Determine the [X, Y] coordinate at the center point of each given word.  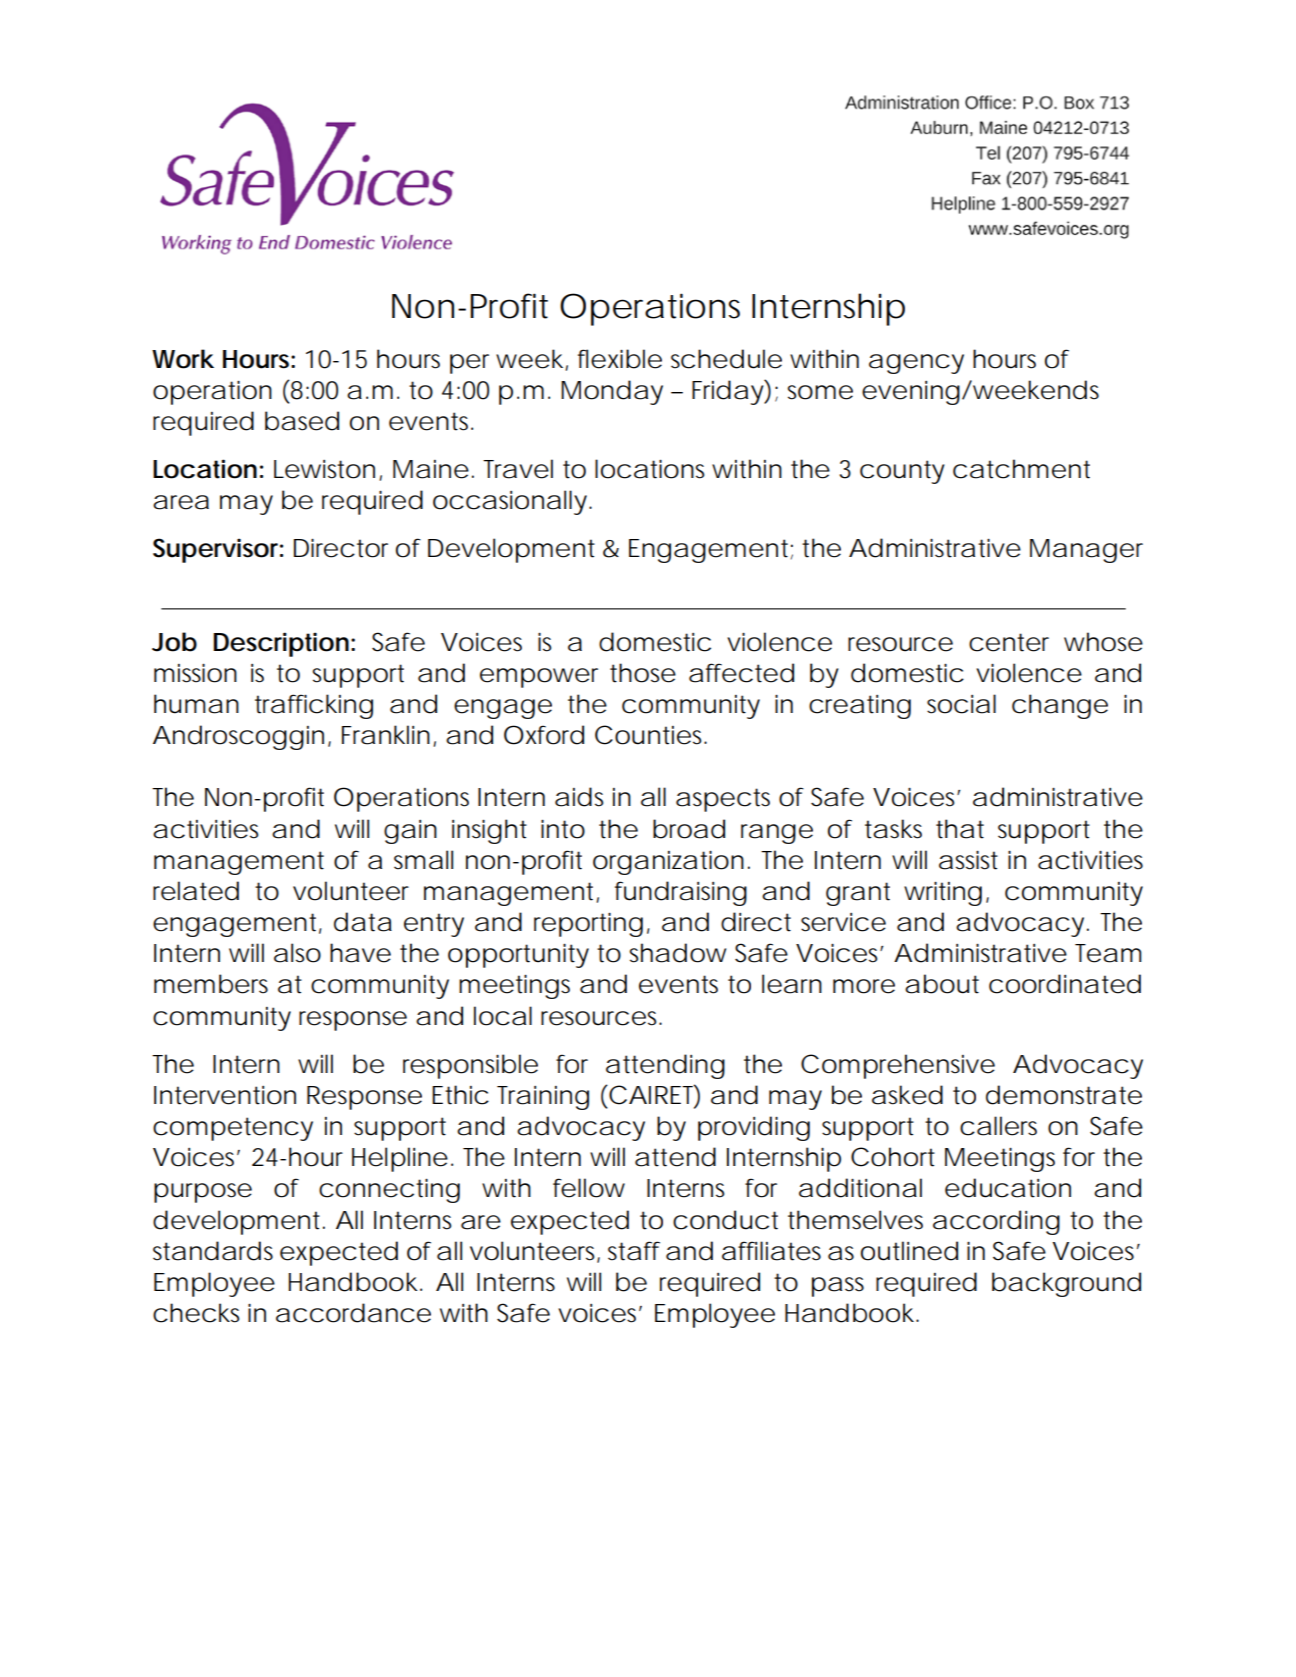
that [960, 829]
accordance [353, 1313]
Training [543, 1098]
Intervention [225, 1095]
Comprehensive [898, 1066]
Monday [612, 392]
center [1009, 642]
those [643, 673]
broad [689, 829]
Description [281, 644]
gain [410, 832]
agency [916, 364]
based [302, 421]
